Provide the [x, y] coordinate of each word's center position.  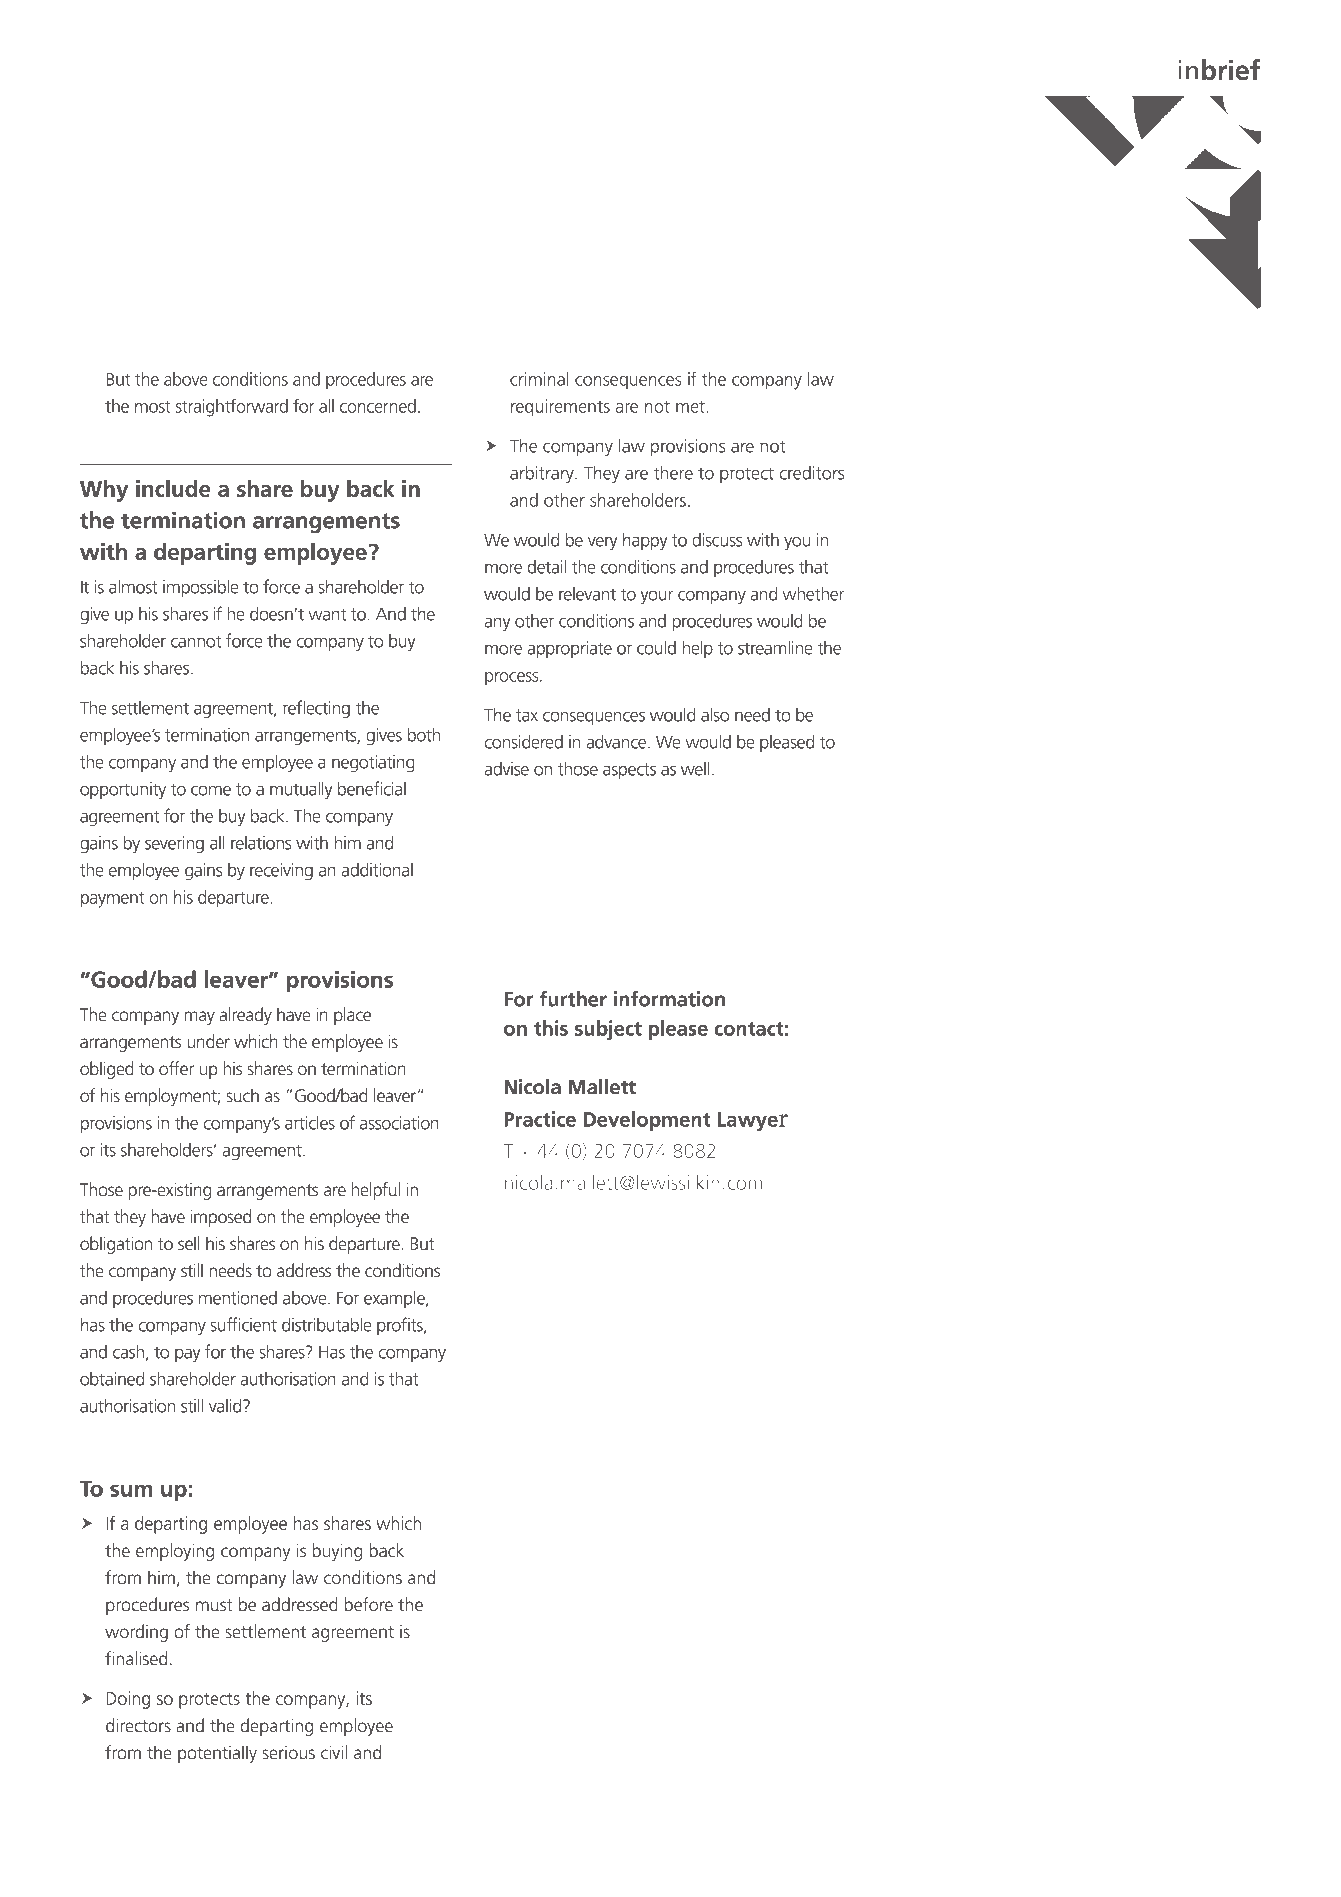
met [691, 407]
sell [189, 1243]
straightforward [231, 407]
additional [377, 869]
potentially [217, 1754]
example [395, 1299]
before [368, 1604]
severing [174, 844]
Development [647, 1121]
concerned [378, 406]
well [695, 769]
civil [334, 1752]
